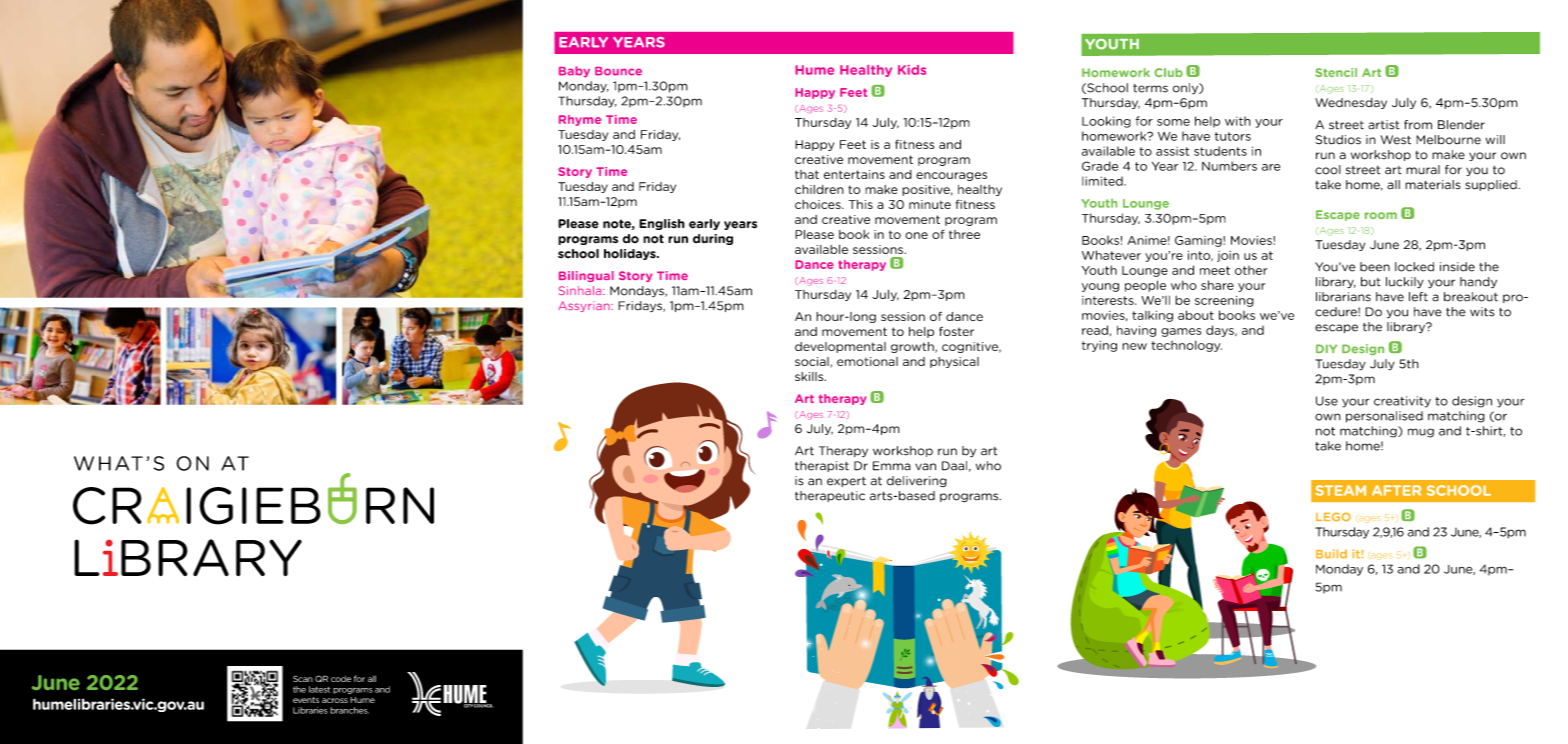 The height and width of the page is (744, 1568). I want to click on Assyrian, so click(585, 306).
